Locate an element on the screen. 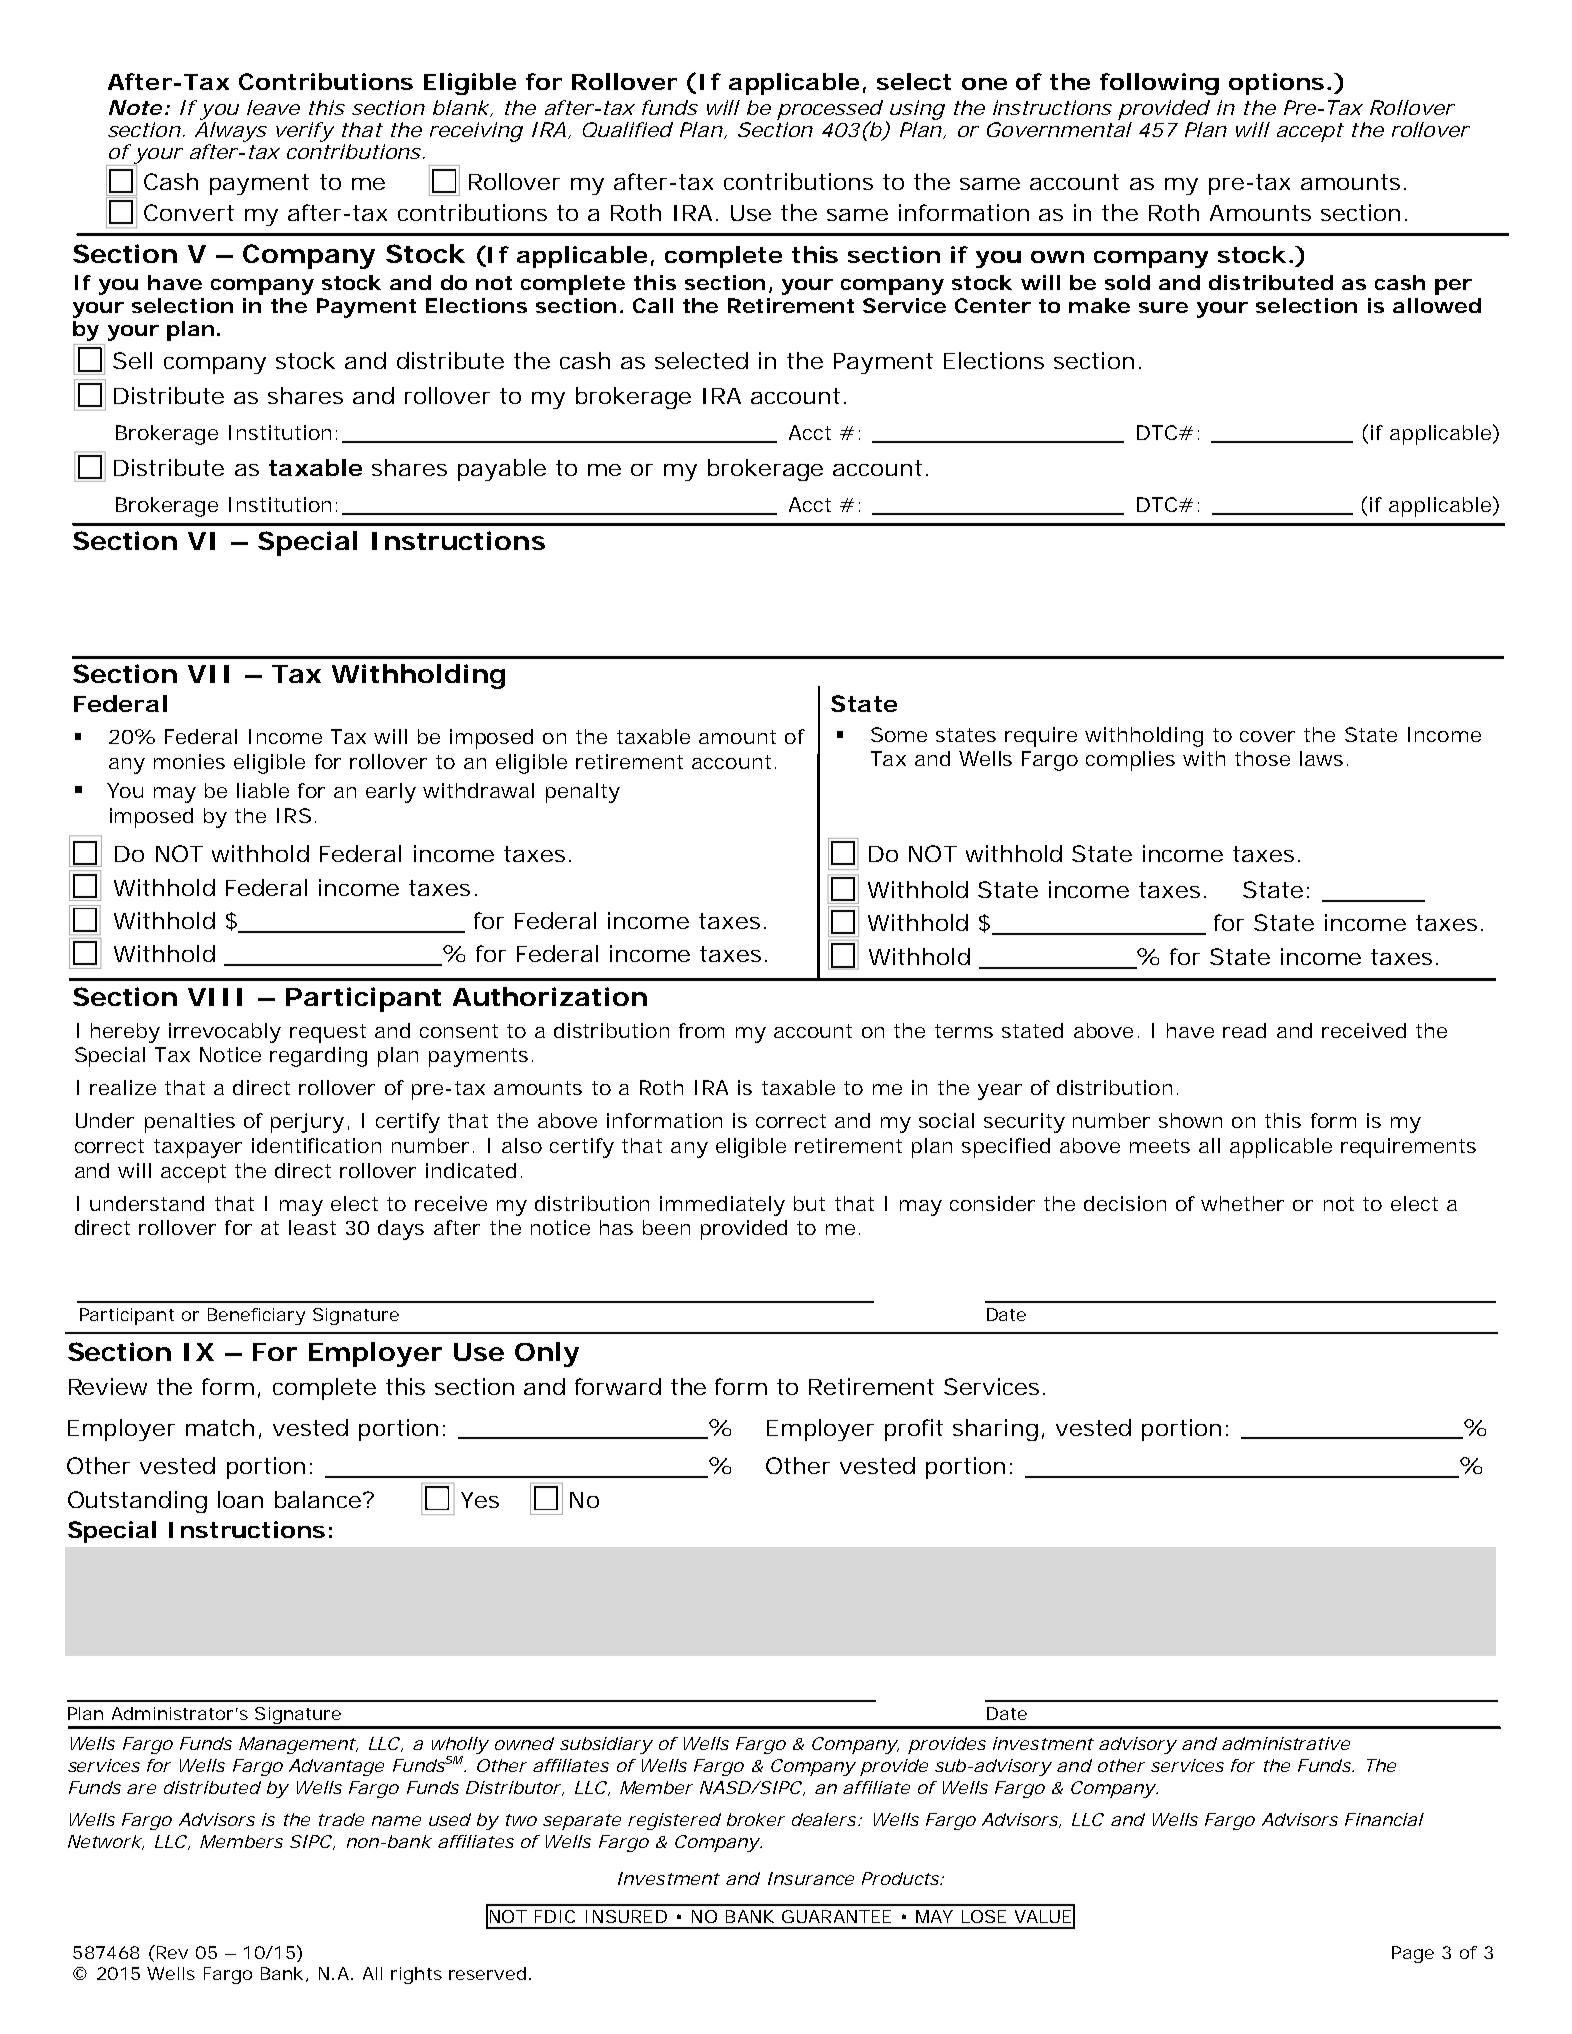 The width and height of the screenshot is (1572, 2034). GUARANTEE is located at coordinates (836, 1916).
